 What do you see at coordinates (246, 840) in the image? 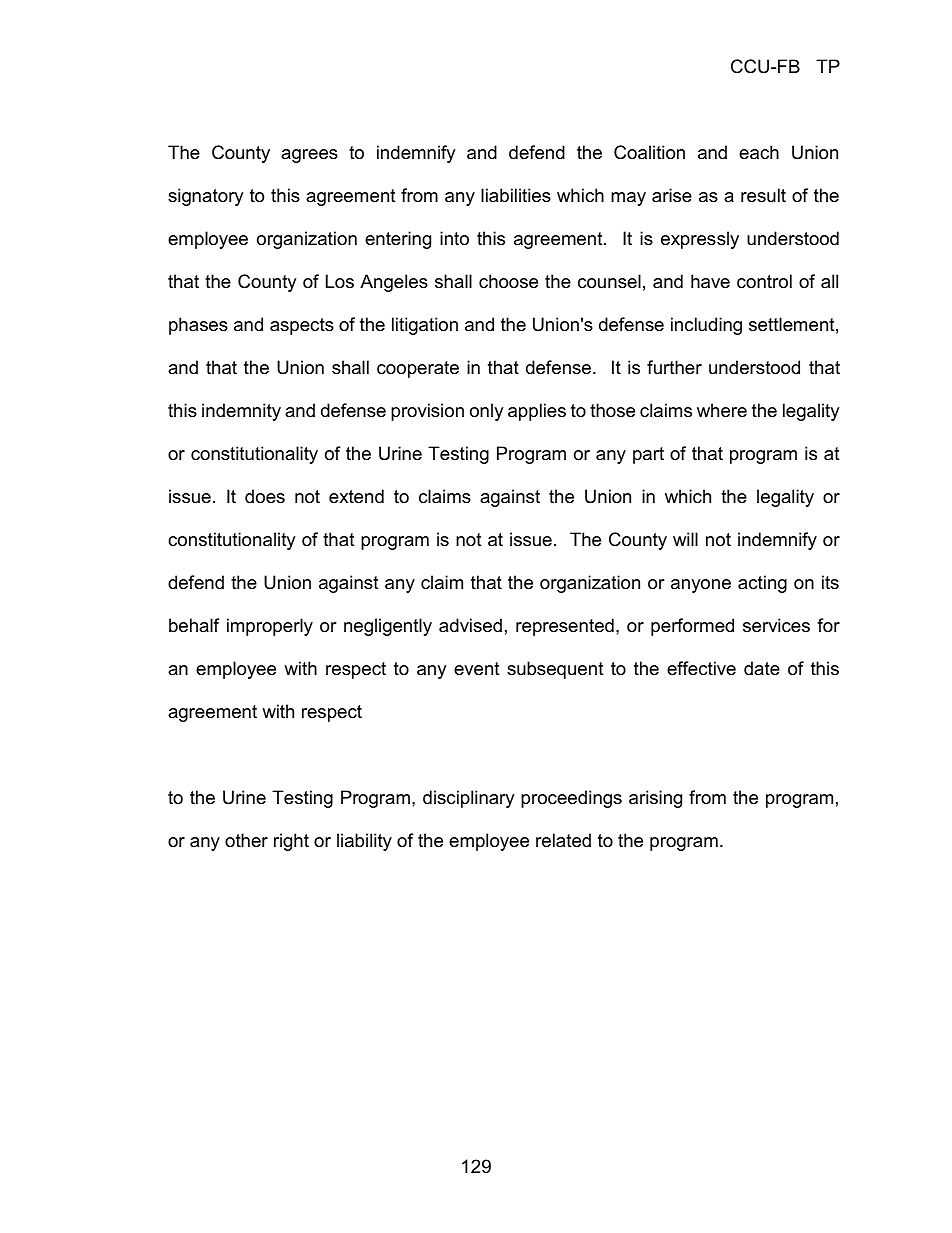
I see `other` at bounding box center [246, 840].
